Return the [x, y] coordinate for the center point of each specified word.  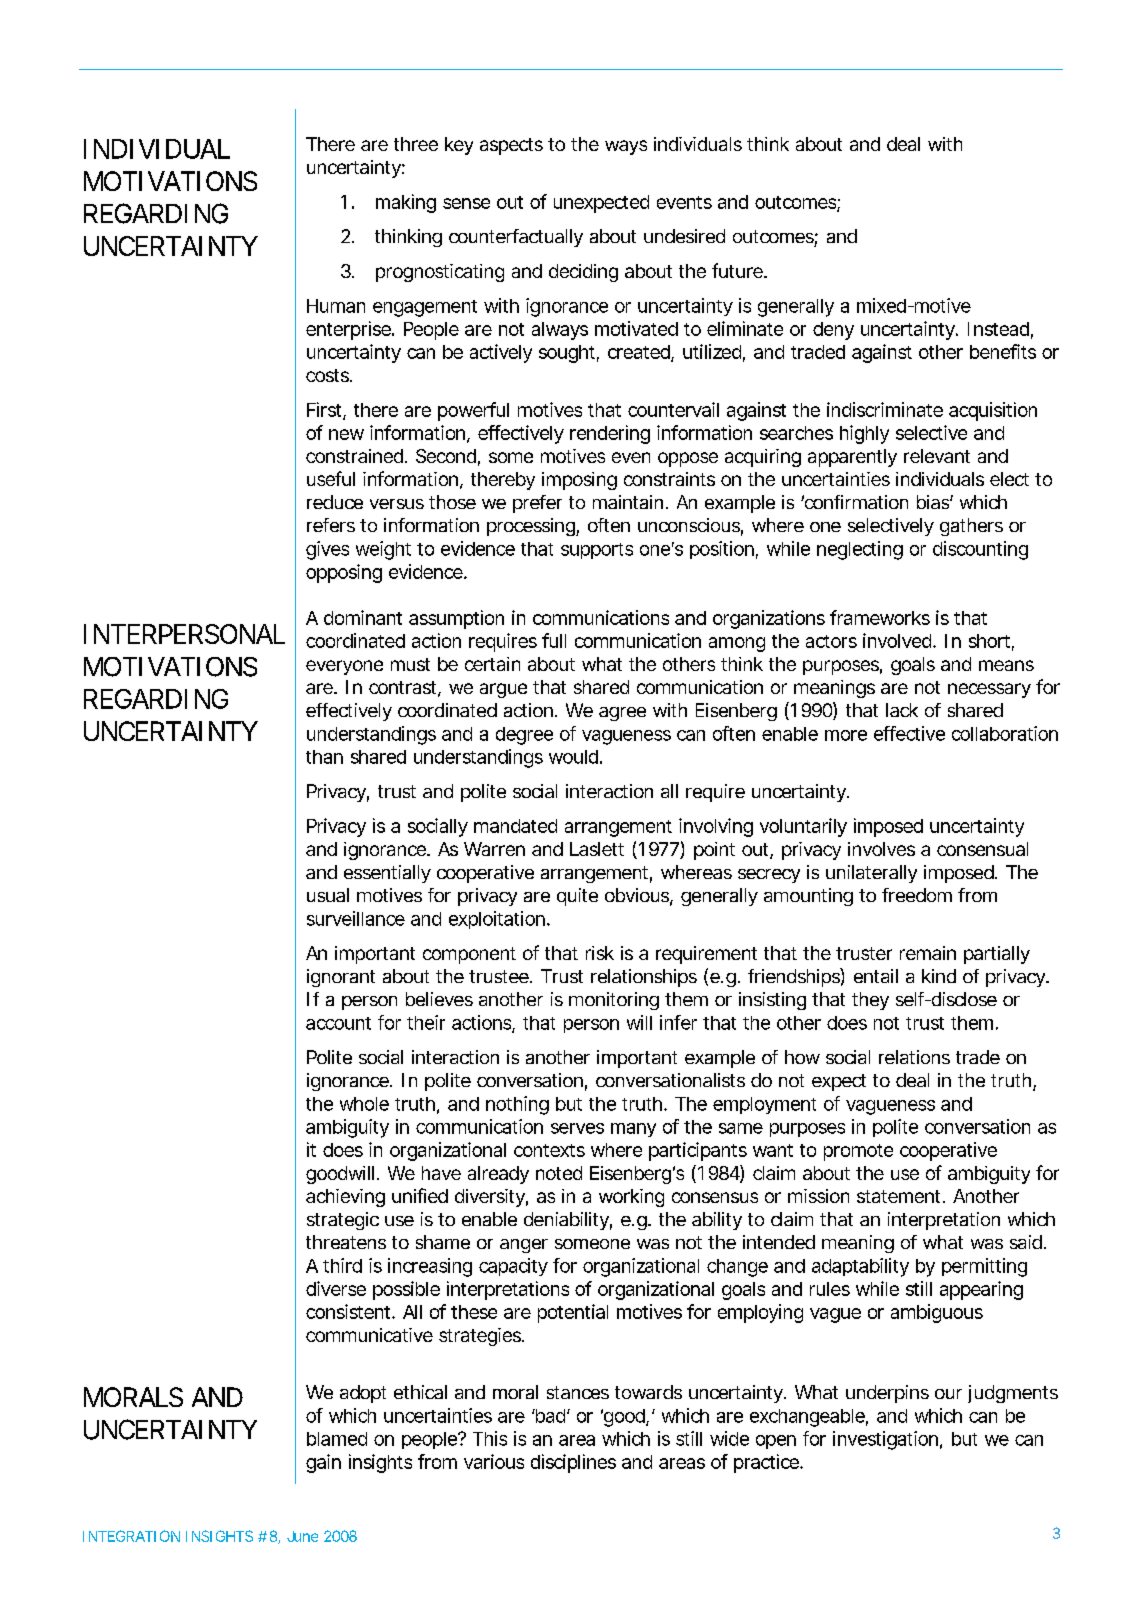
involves [881, 849]
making [406, 203]
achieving [345, 1198]
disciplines [573, 1463]
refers [331, 525]
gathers [971, 527]
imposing [579, 481]
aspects [511, 146]
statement [900, 1196]
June [302, 1536]
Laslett [597, 849]
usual [328, 895]
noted [559, 1173]
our [948, 1394]
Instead [998, 329]
